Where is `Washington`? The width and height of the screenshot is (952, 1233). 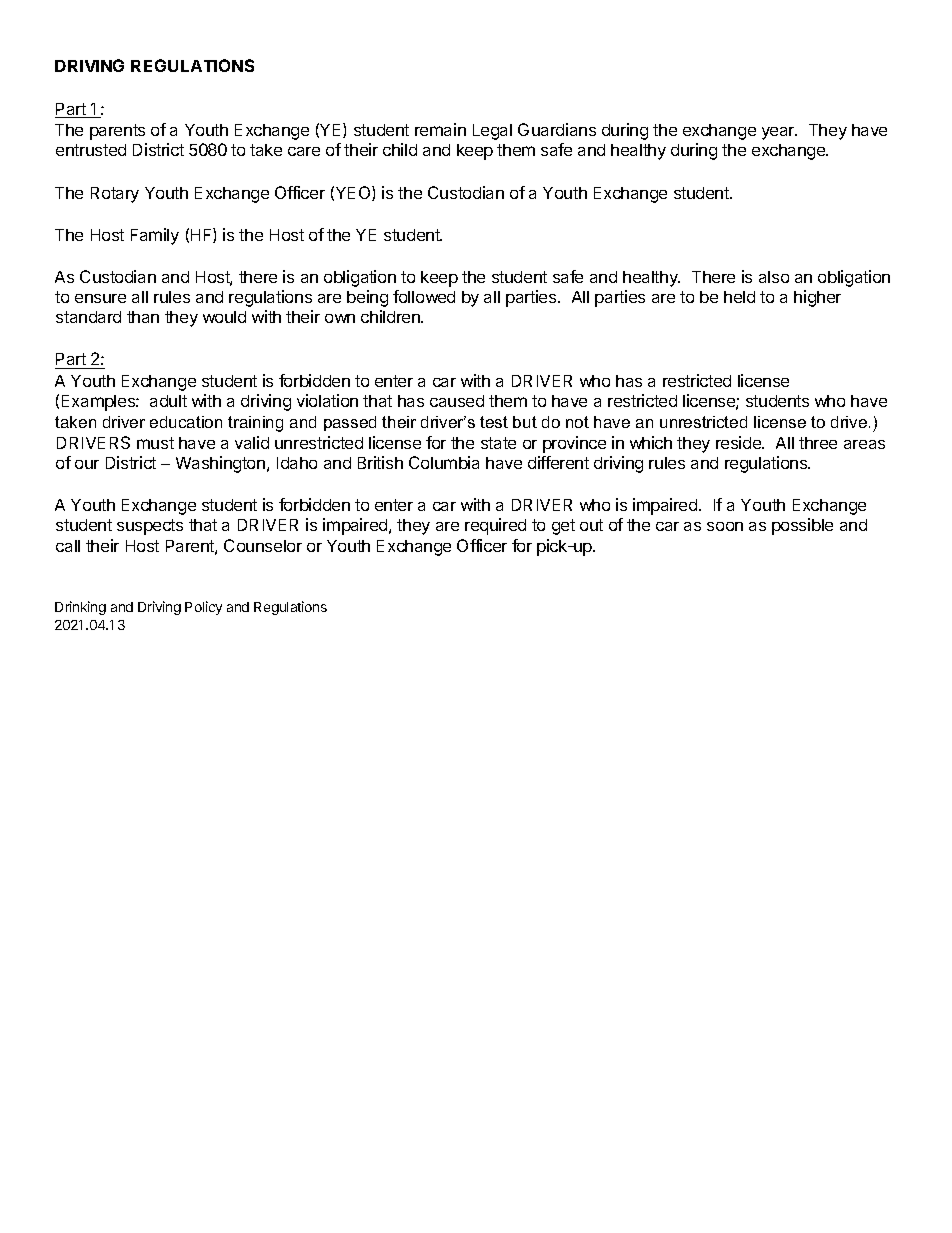 Washington is located at coordinates (220, 464).
